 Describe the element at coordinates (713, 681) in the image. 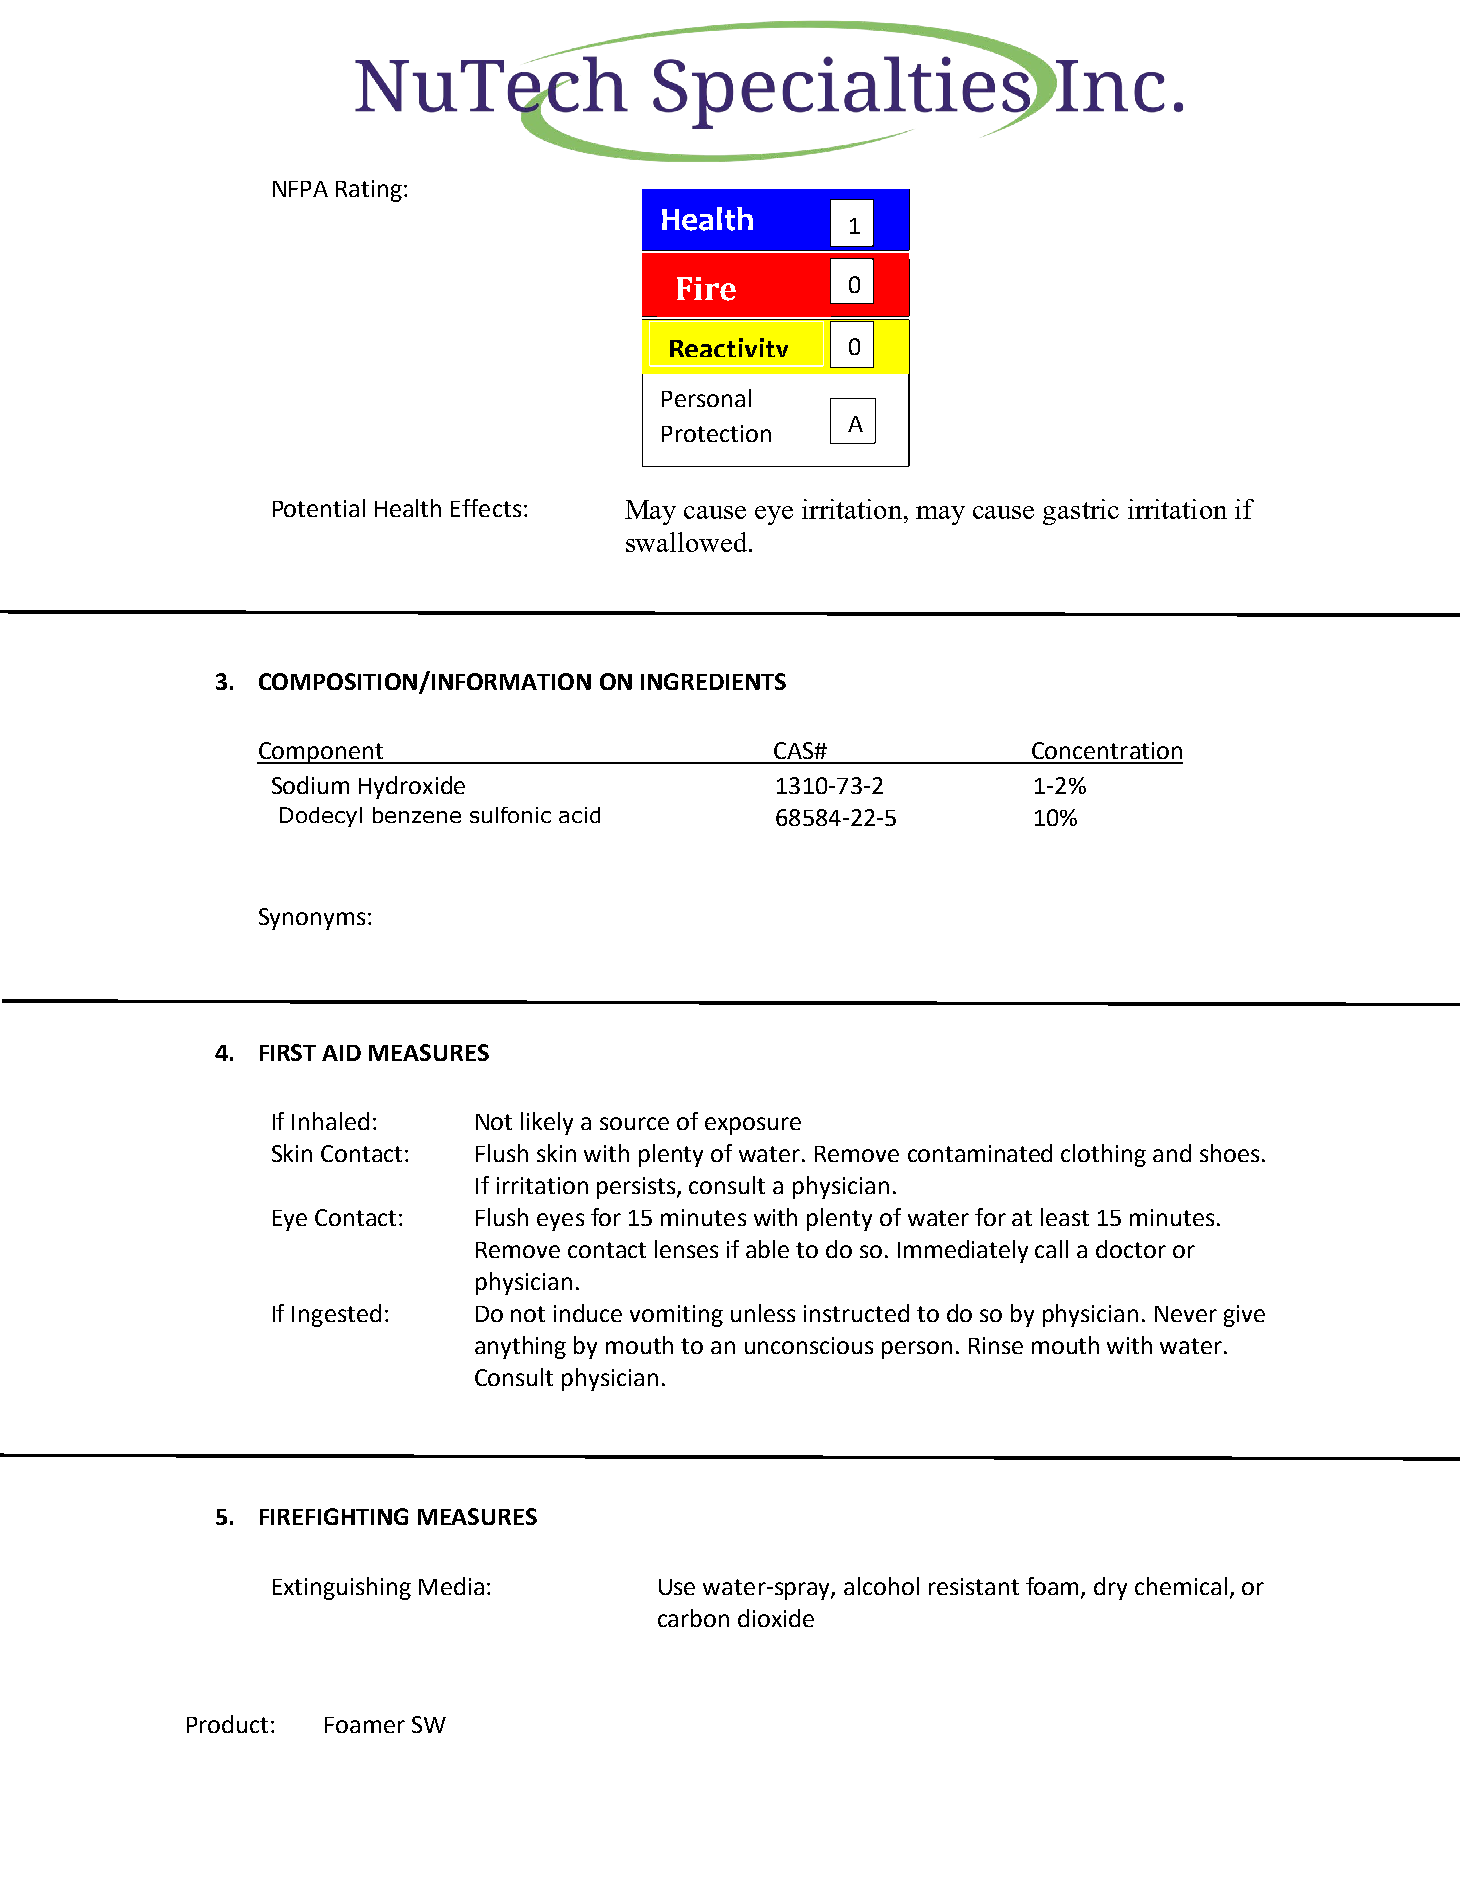

I see `INGREDIENTS` at that location.
